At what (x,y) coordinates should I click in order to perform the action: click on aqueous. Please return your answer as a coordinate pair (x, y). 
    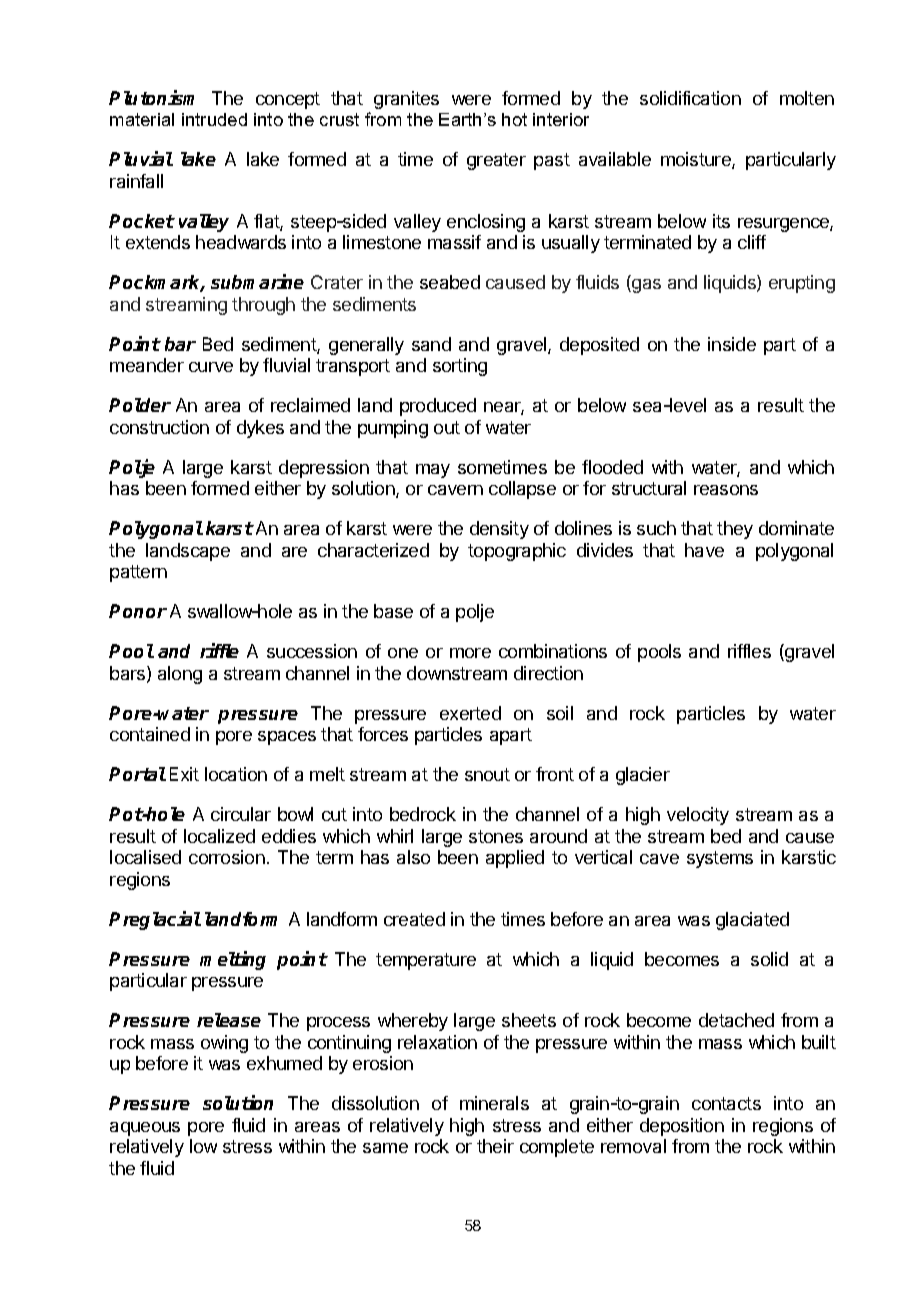
    Looking at the image, I should click on (145, 1129).
